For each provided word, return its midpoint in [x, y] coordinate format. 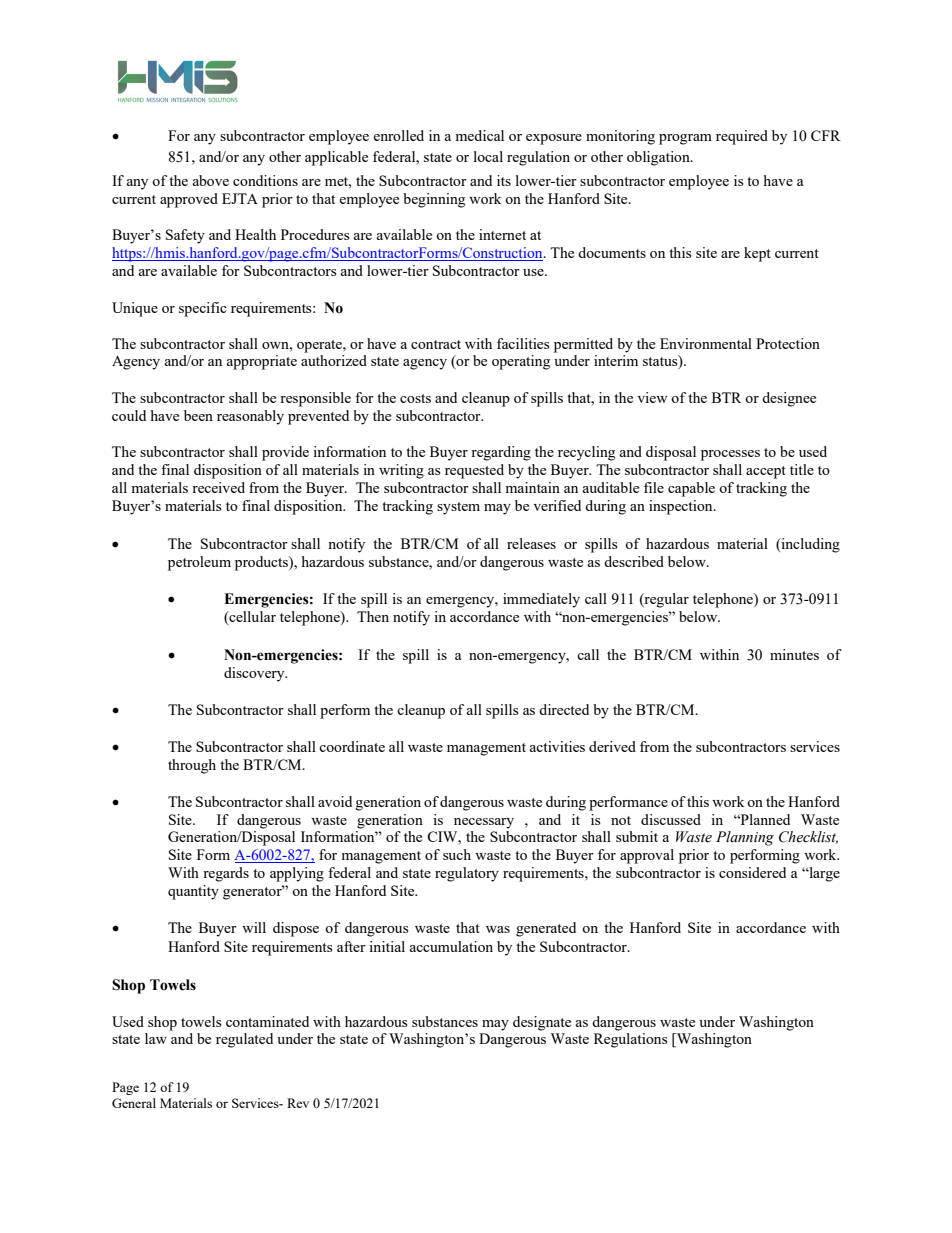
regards [226, 874]
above [210, 180]
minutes [794, 654]
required [742, 137]
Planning [745, 838]
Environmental [706, 343]
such [457, 854]
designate [542, 1023]
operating [521, 362]
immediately [541, 600]
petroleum [199, 563]
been [198, 415]
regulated [244, 1040]
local [488, 156]
